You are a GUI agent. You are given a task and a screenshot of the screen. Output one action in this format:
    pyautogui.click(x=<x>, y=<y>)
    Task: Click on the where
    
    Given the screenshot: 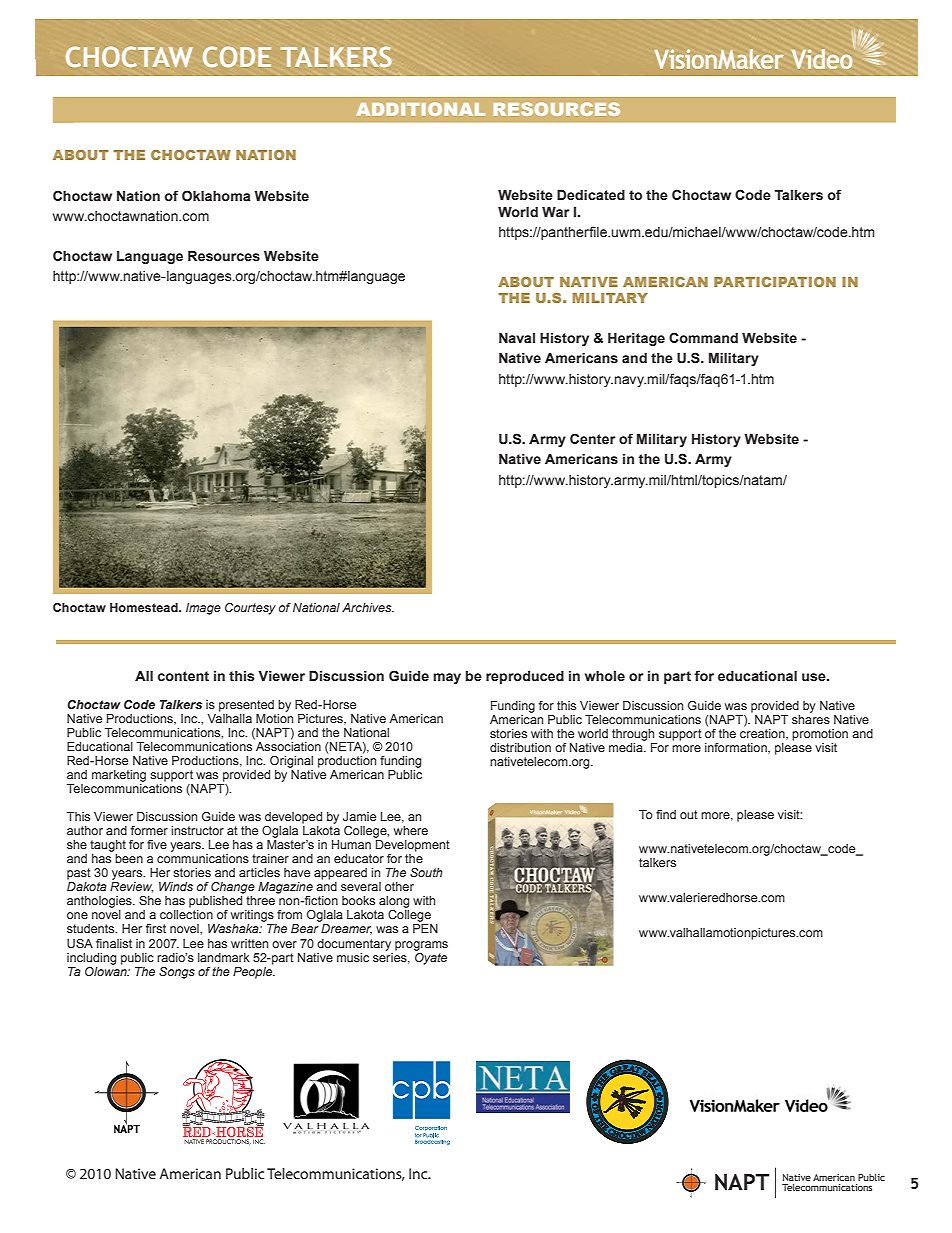 What is the action you would take?
    pyautogui.click(x=411, y=830)
